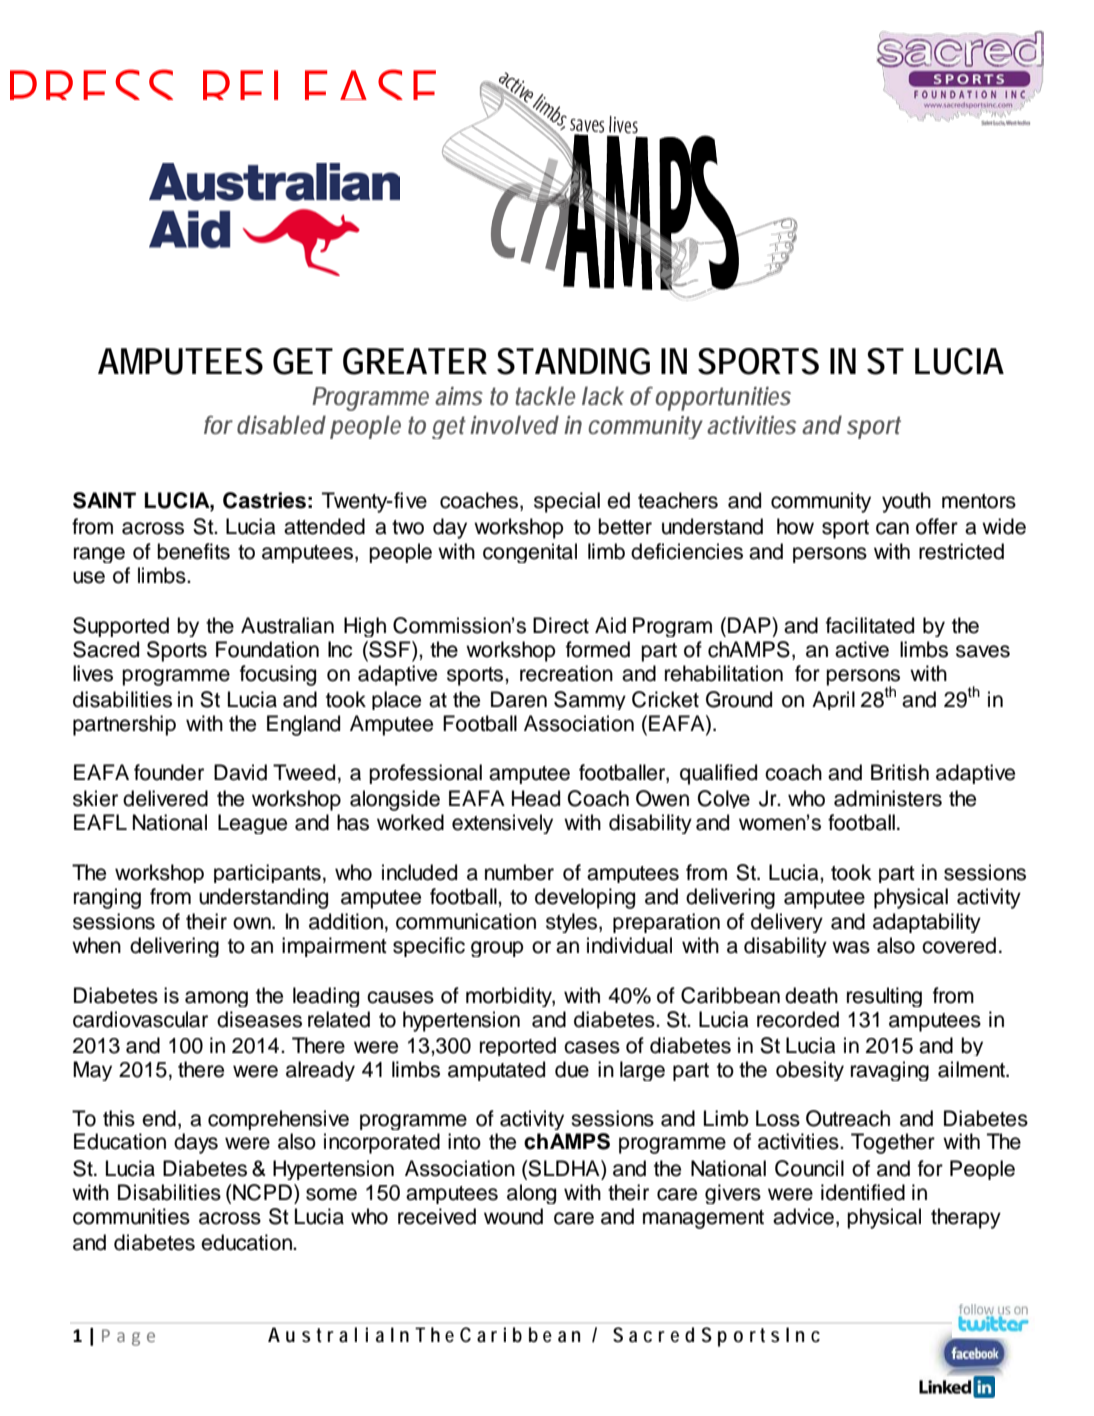 This page has height=1416, width=1094. What do you see at coordinates (253, 923) in the page?
I see `own` at bounding box center [253, 923].
